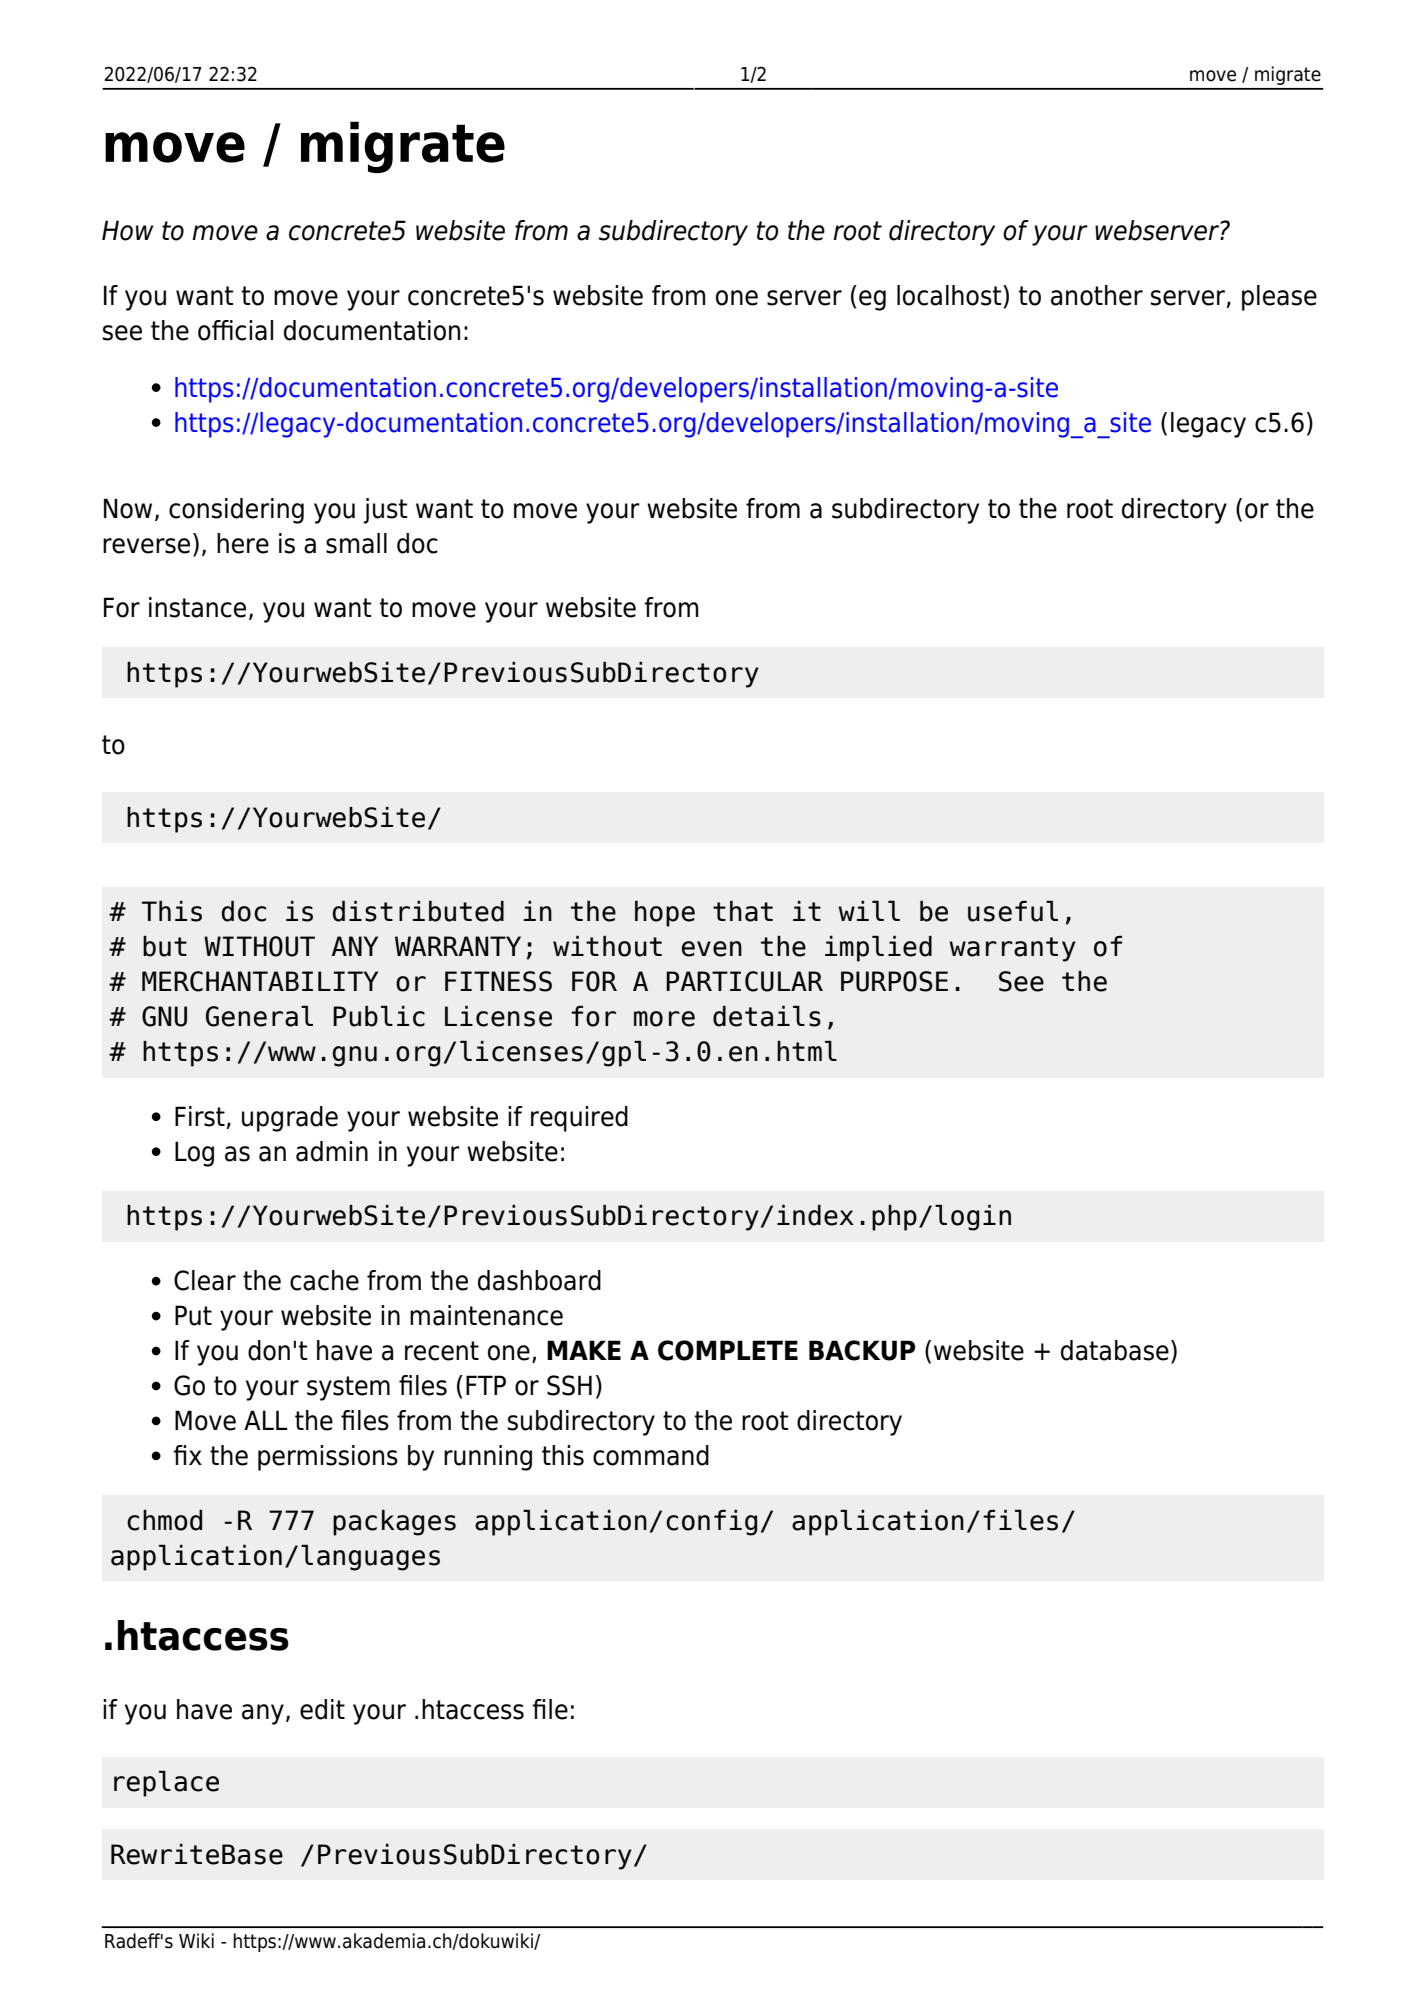  What do you see at coordinates (651, 1455) in the screenshot?
I see `command` at bounding box center [651, 1455].
